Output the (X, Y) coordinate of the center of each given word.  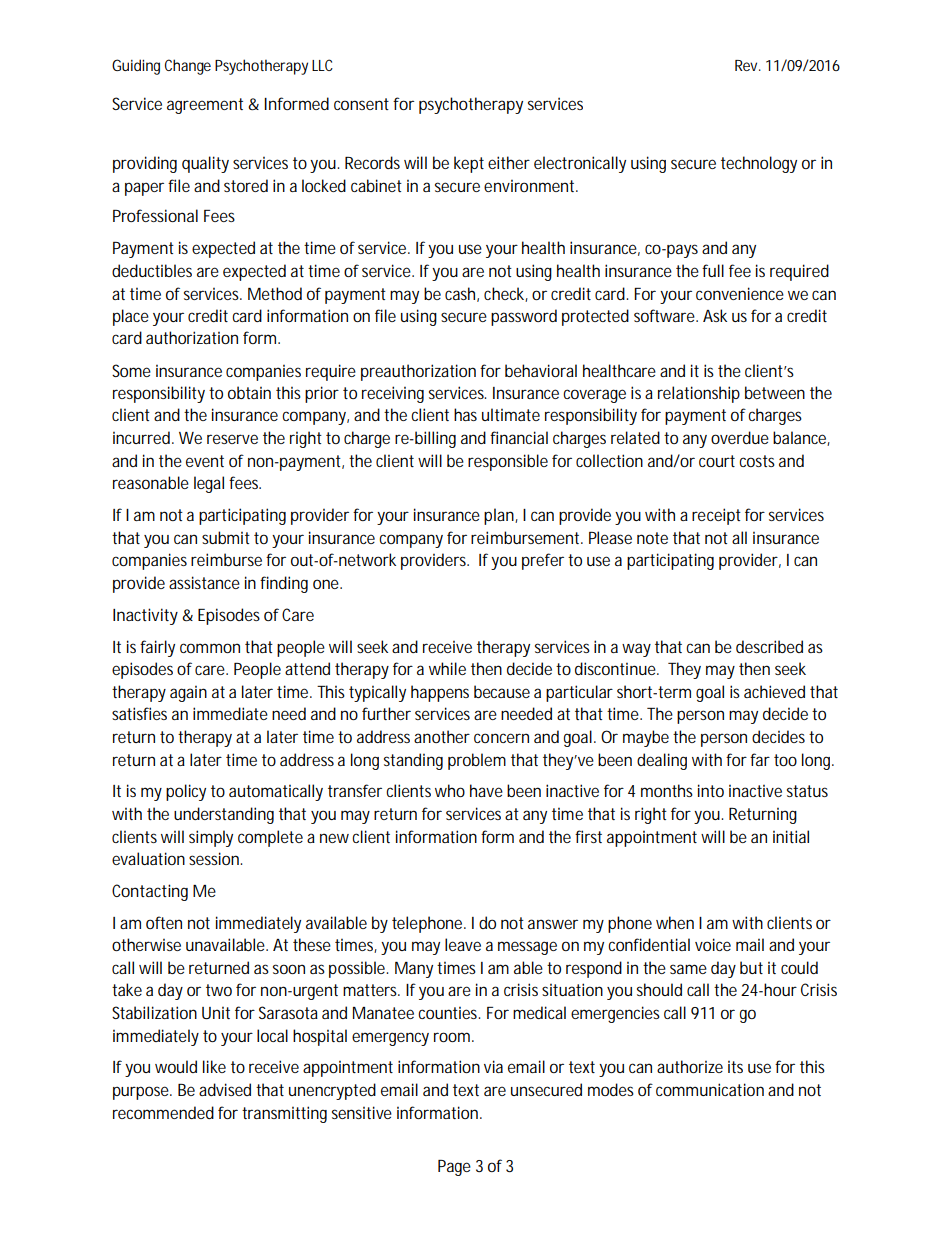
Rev (747, 65)
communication (710, 1089)
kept (469, 164)
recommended (163, 1112)
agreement (205, 106)
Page (454, 1168)
